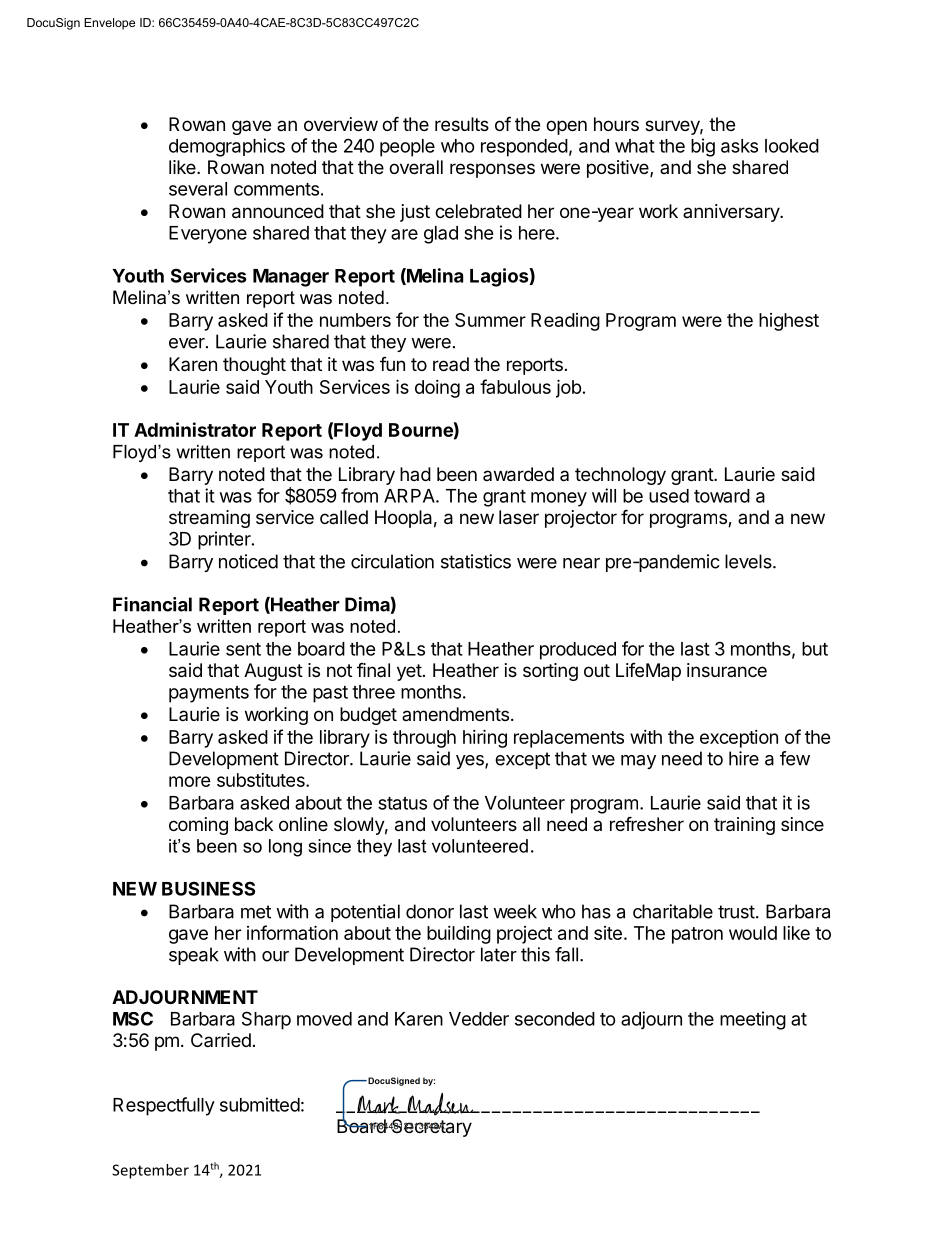 This screenshot has height=1233, width=952. What do you see at coordinates (744, 758) in the screenshot?
I see `hire` at bounding box center [744, 758].
